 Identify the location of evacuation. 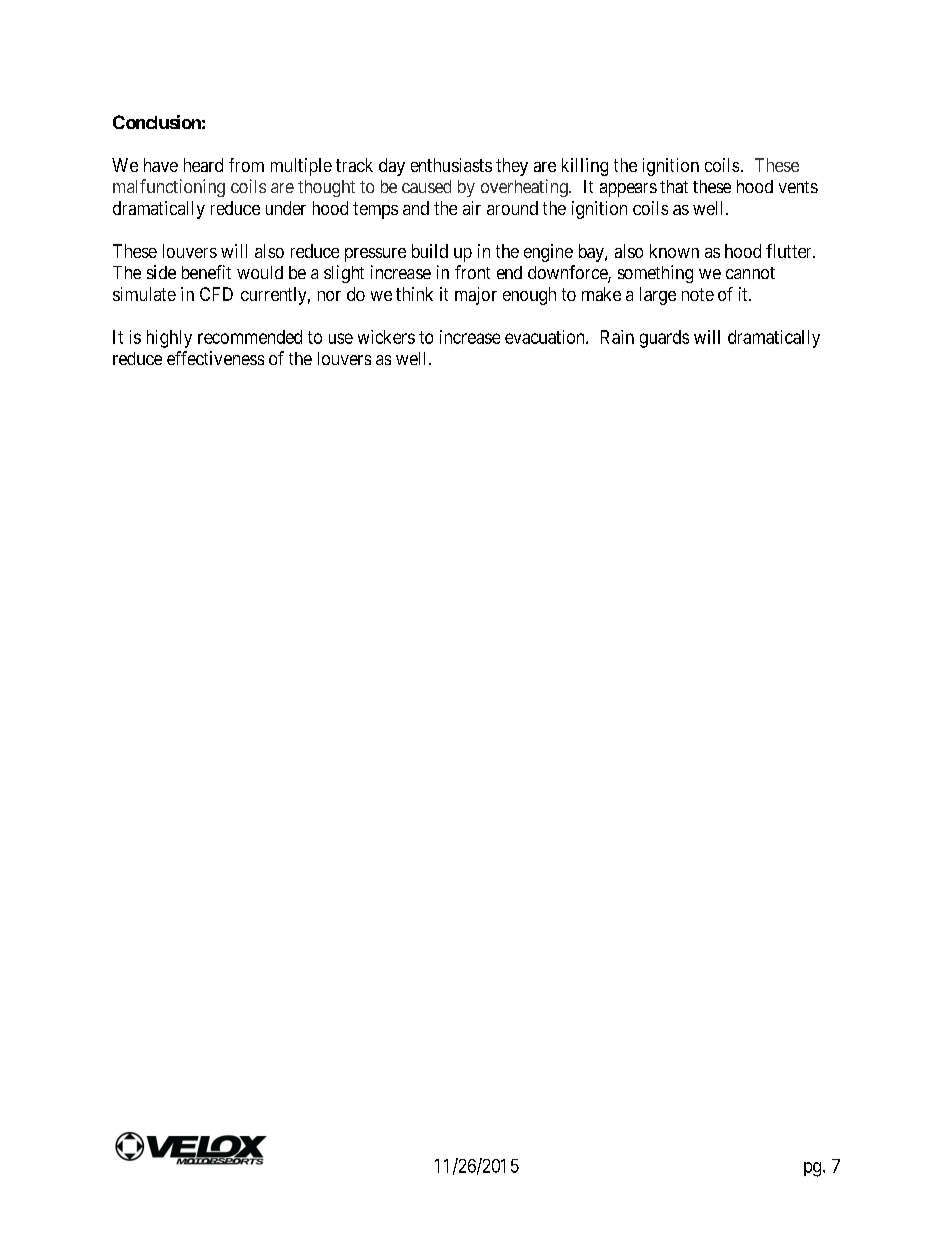
(546, 337).
